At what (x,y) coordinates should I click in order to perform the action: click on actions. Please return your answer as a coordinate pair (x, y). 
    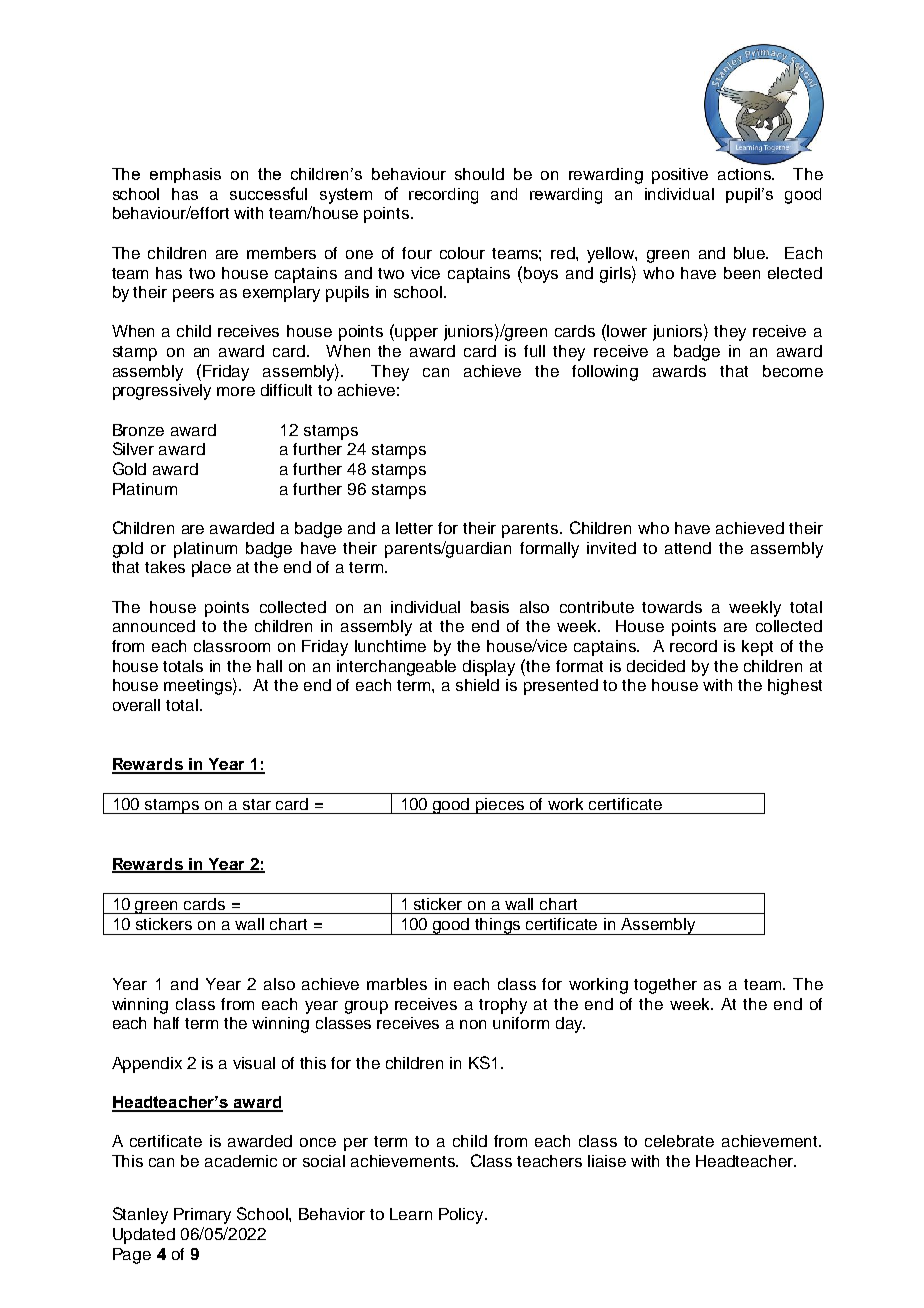
    Looking at the image, I should click on (746, 174).
